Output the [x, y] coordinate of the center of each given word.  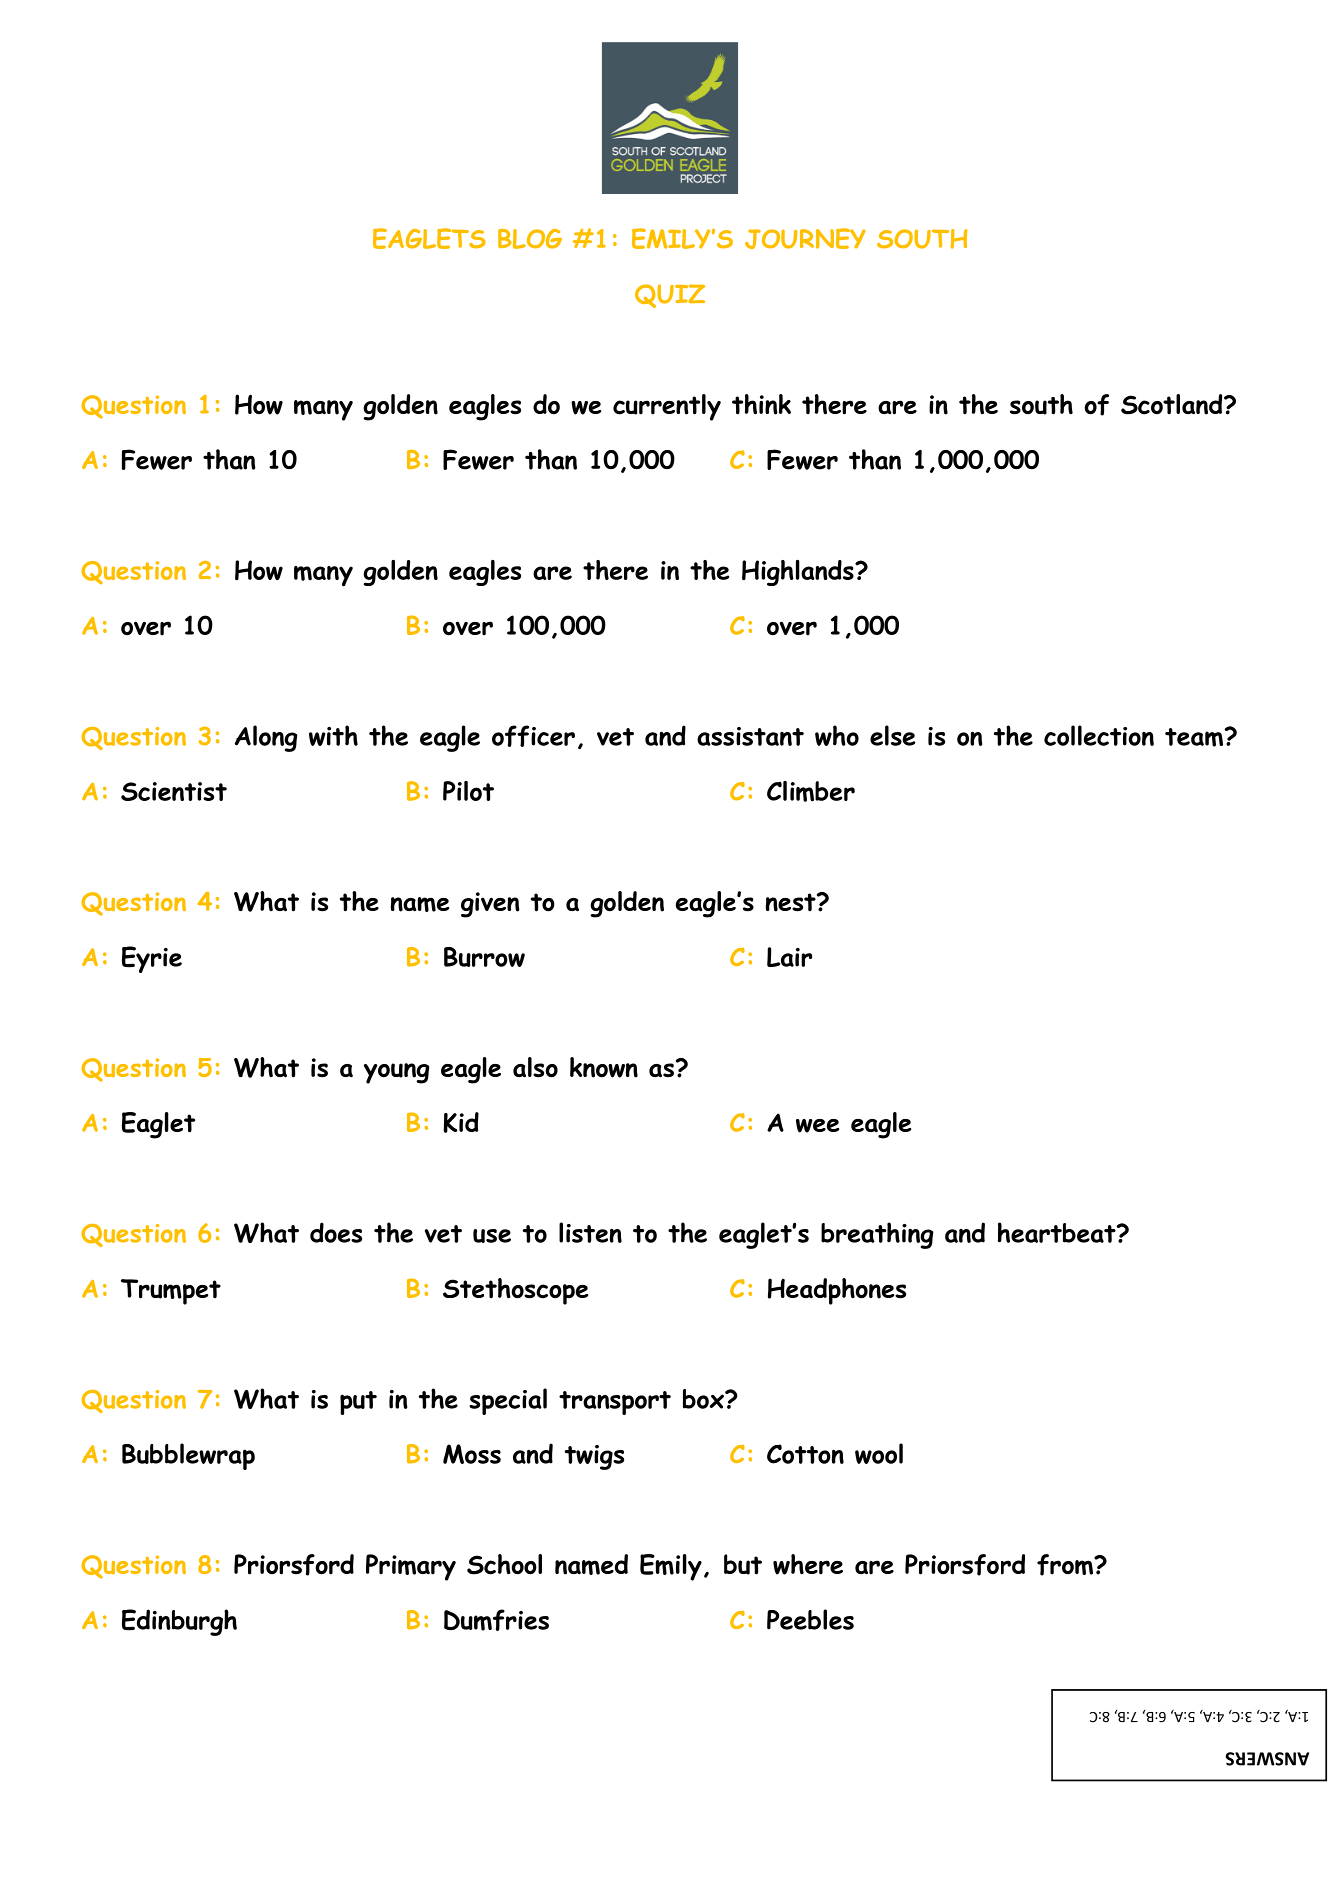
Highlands [799, 573]
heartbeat [1058, 1232]
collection [1099, 735]
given [490, 905]
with [333, 735]
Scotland [1173, 404]
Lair [789, 957]
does [336, 1232]
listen [590, 1232]
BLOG [530, 239]
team [1195, 737]
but [743, 1564]
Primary [411, 1567]
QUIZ [670, 296]
